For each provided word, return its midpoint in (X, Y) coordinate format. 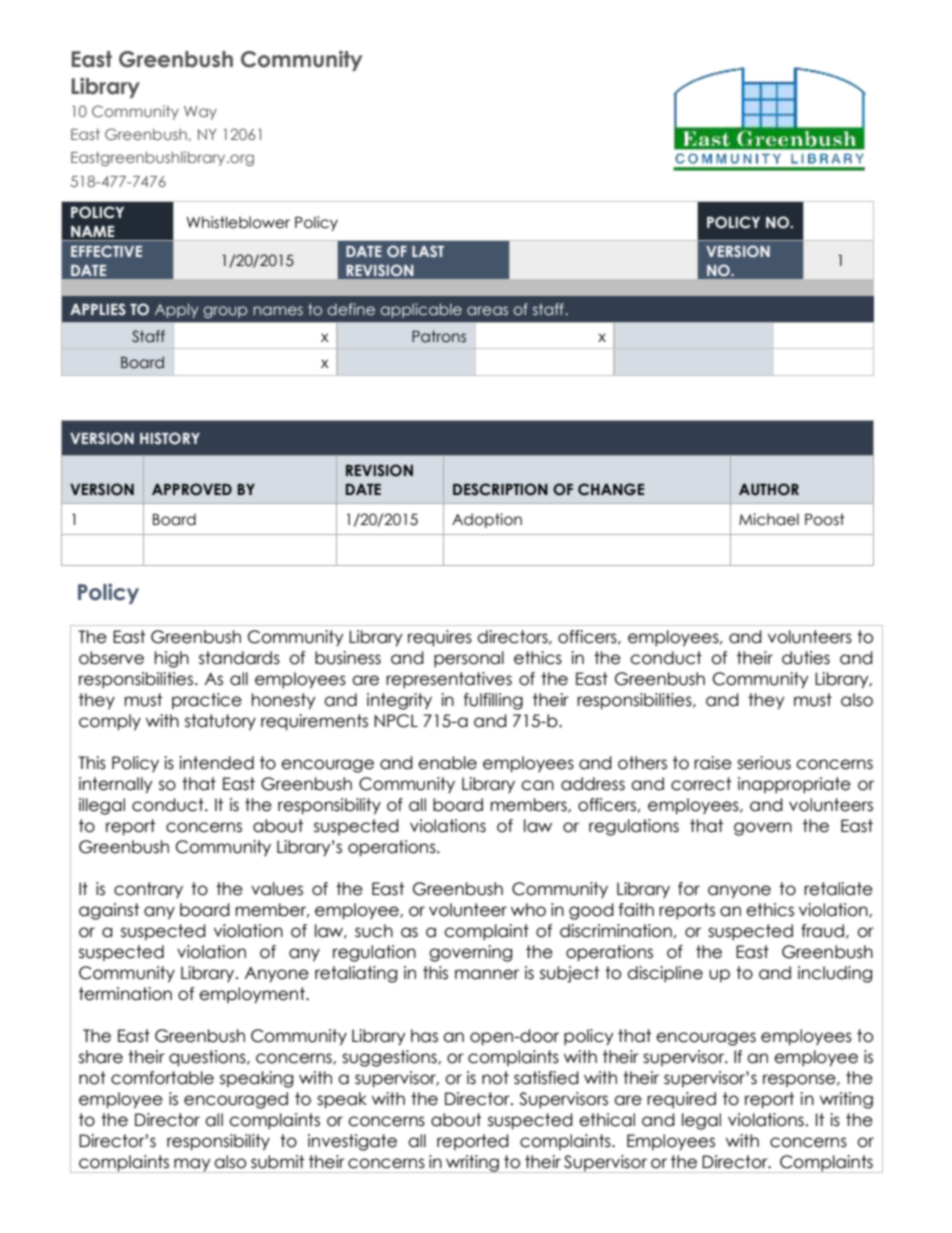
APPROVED (192, 489)
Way (200, 113)
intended (216, 763)
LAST (428, 251)
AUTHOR (769, 489)
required (681, 1100)
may (192, 1165)
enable (447, 763)
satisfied (546, 1078)
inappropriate (794, 785)
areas (487, 310)
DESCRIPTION (500, 489)
